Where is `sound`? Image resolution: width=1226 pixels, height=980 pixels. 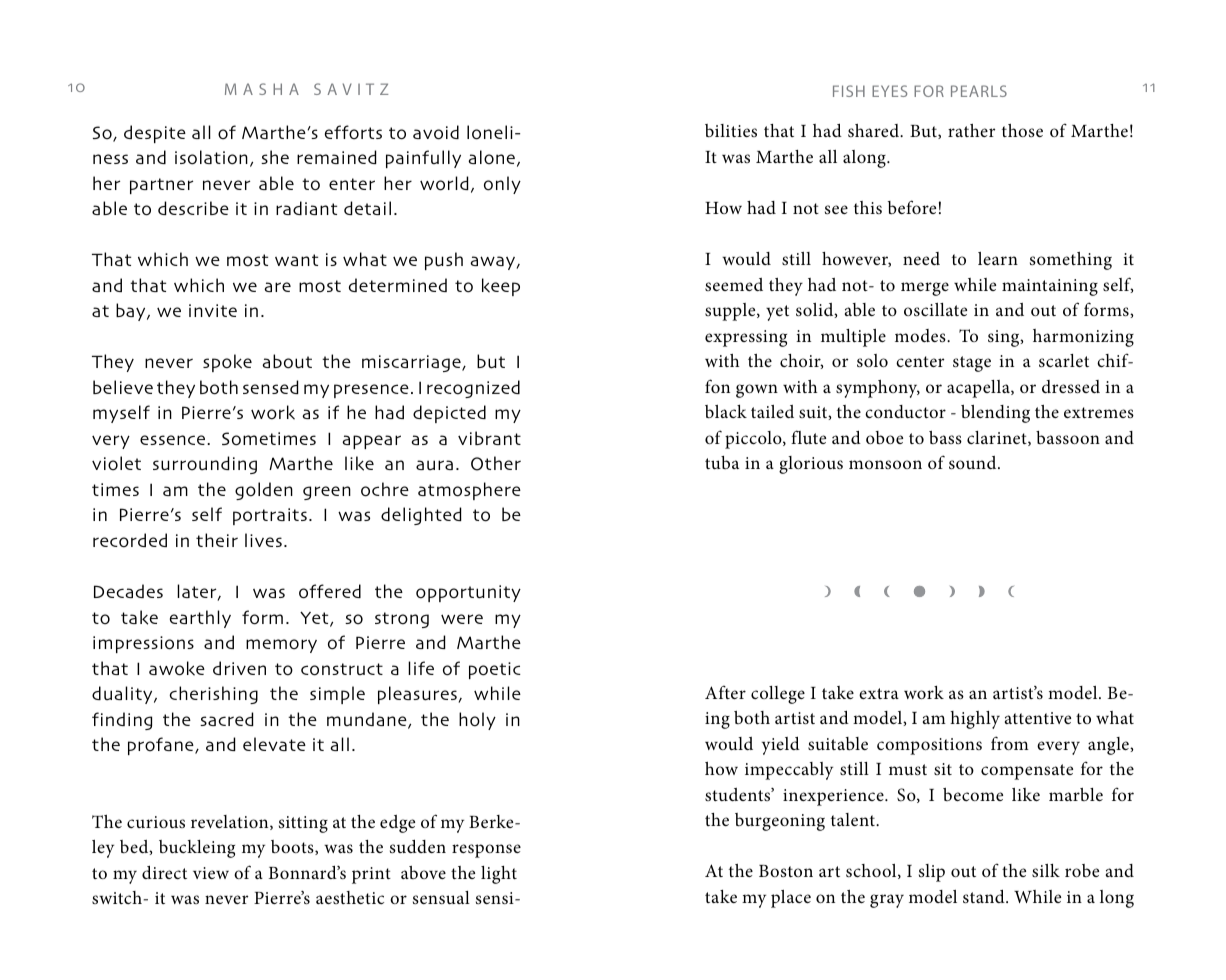
sound is located at coordinates (974, 463).
